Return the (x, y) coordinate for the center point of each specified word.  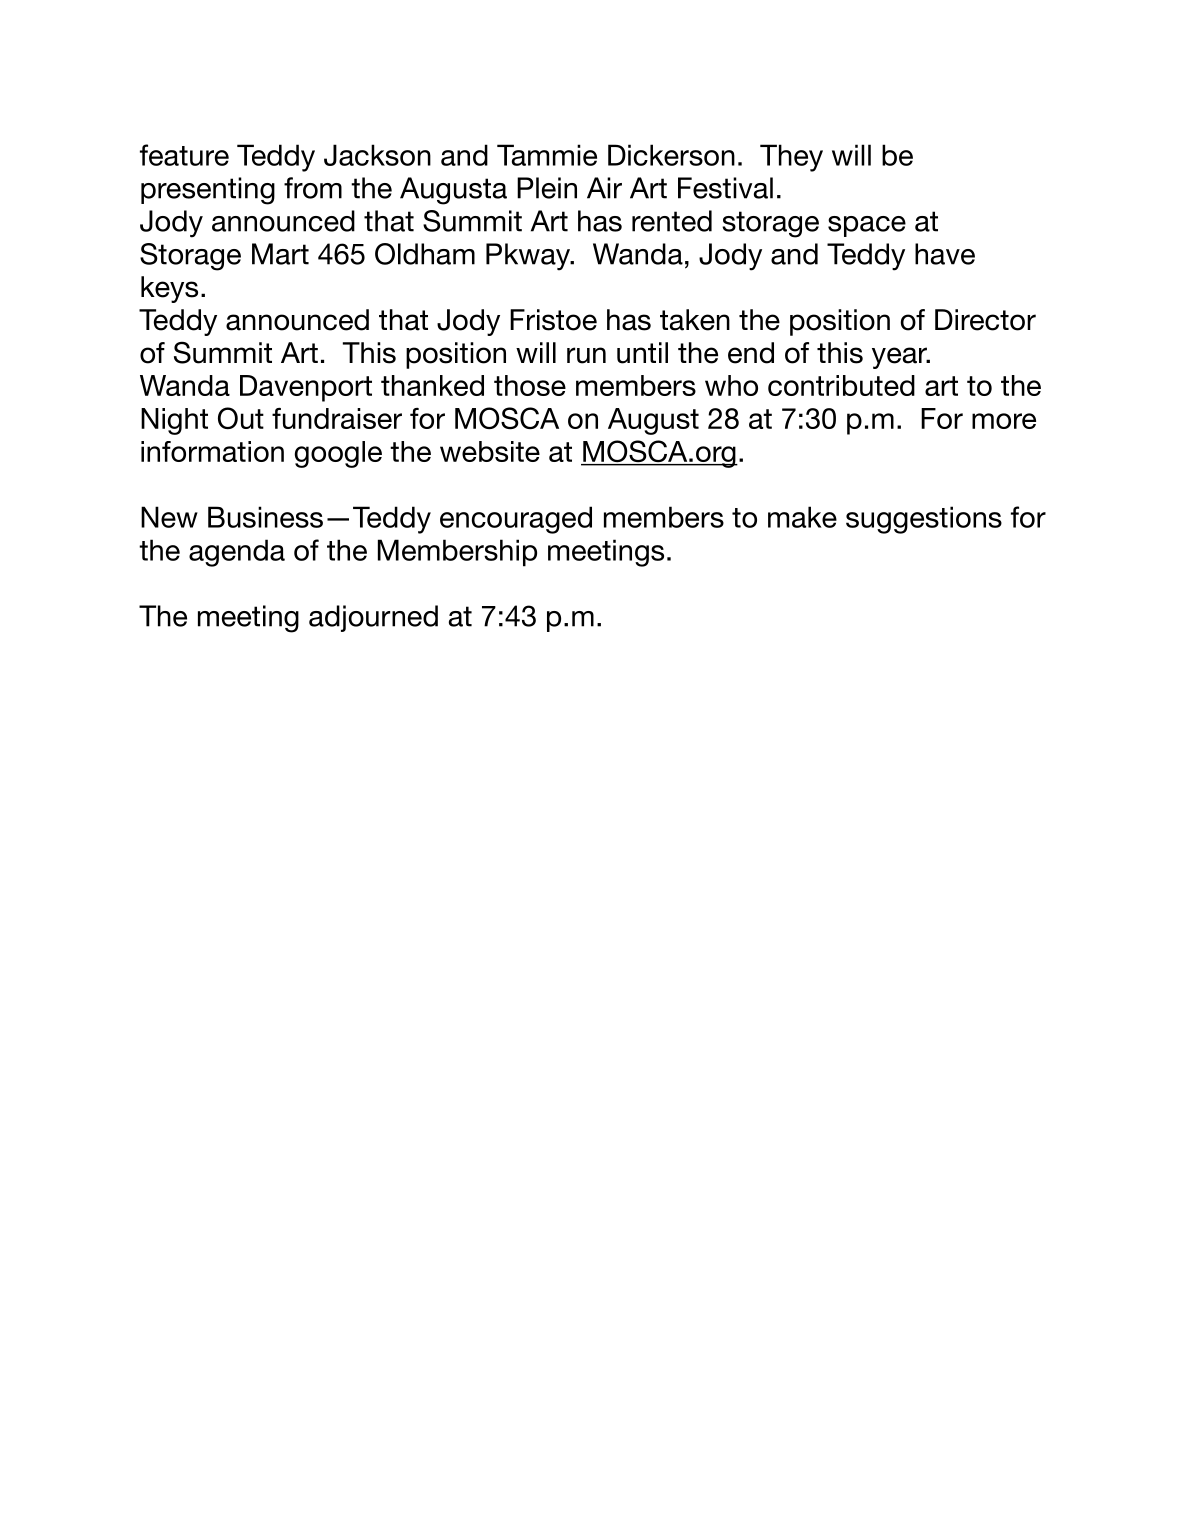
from (313, 188)
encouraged (516, 520)
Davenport (306, 388)
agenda (237, 553)
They (791, 158)
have (945, 254)
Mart (280, 254)
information (212, 451)
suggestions (924, 520)
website (490, 451)
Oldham (425, 254)
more (1004, 421)
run (586, 355)
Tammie (547, 155)
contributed (841, 385)
